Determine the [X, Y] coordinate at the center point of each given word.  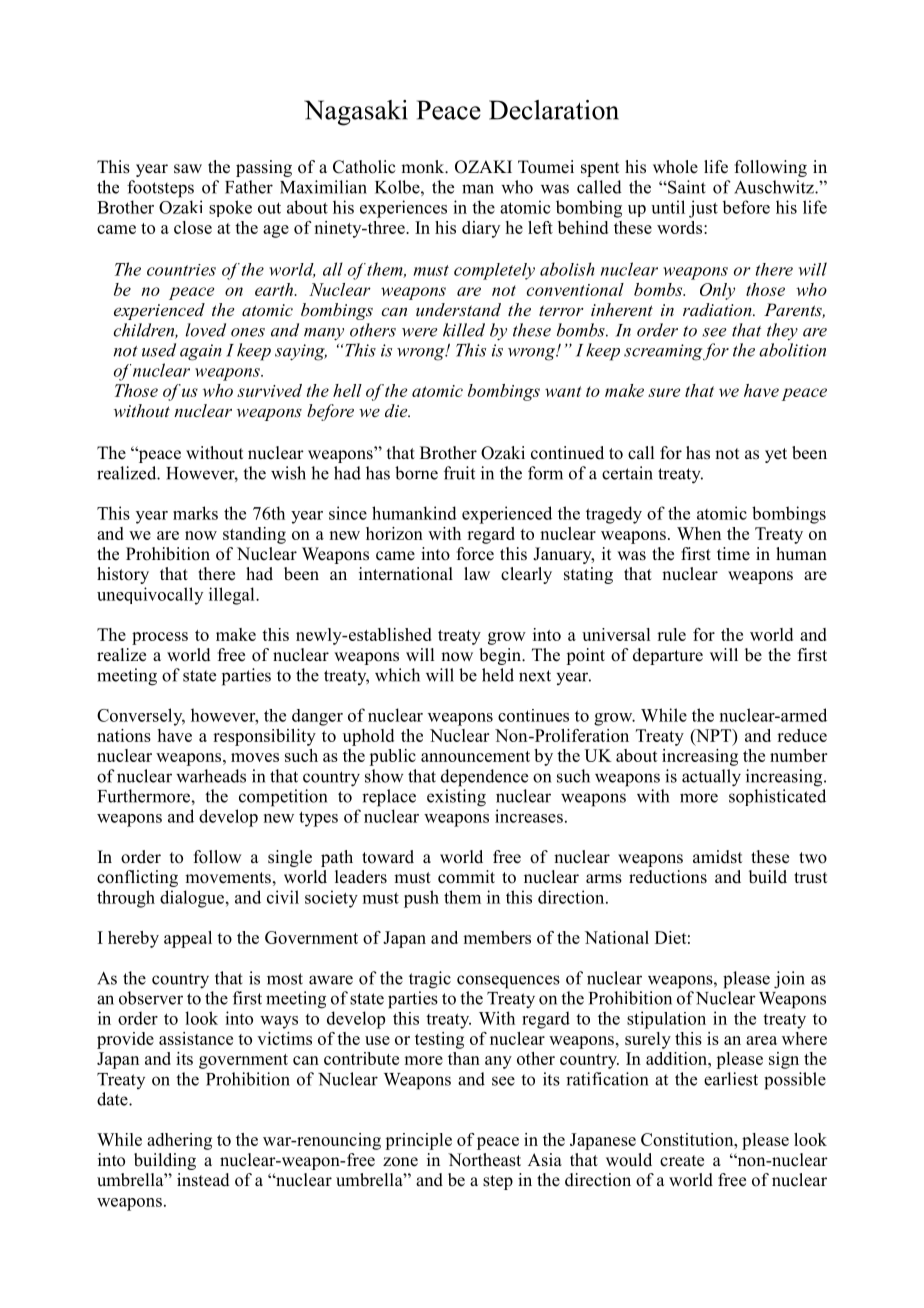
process [160, 638]
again [201, 352]
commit [466, 877]
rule [671, 634]
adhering [179, 1141]
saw [188, 169]
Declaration [554, 110]
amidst [717, 857]
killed [464, 330]
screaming [663, 352]
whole [675, 167]
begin [501, 656]
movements [228, 878]
